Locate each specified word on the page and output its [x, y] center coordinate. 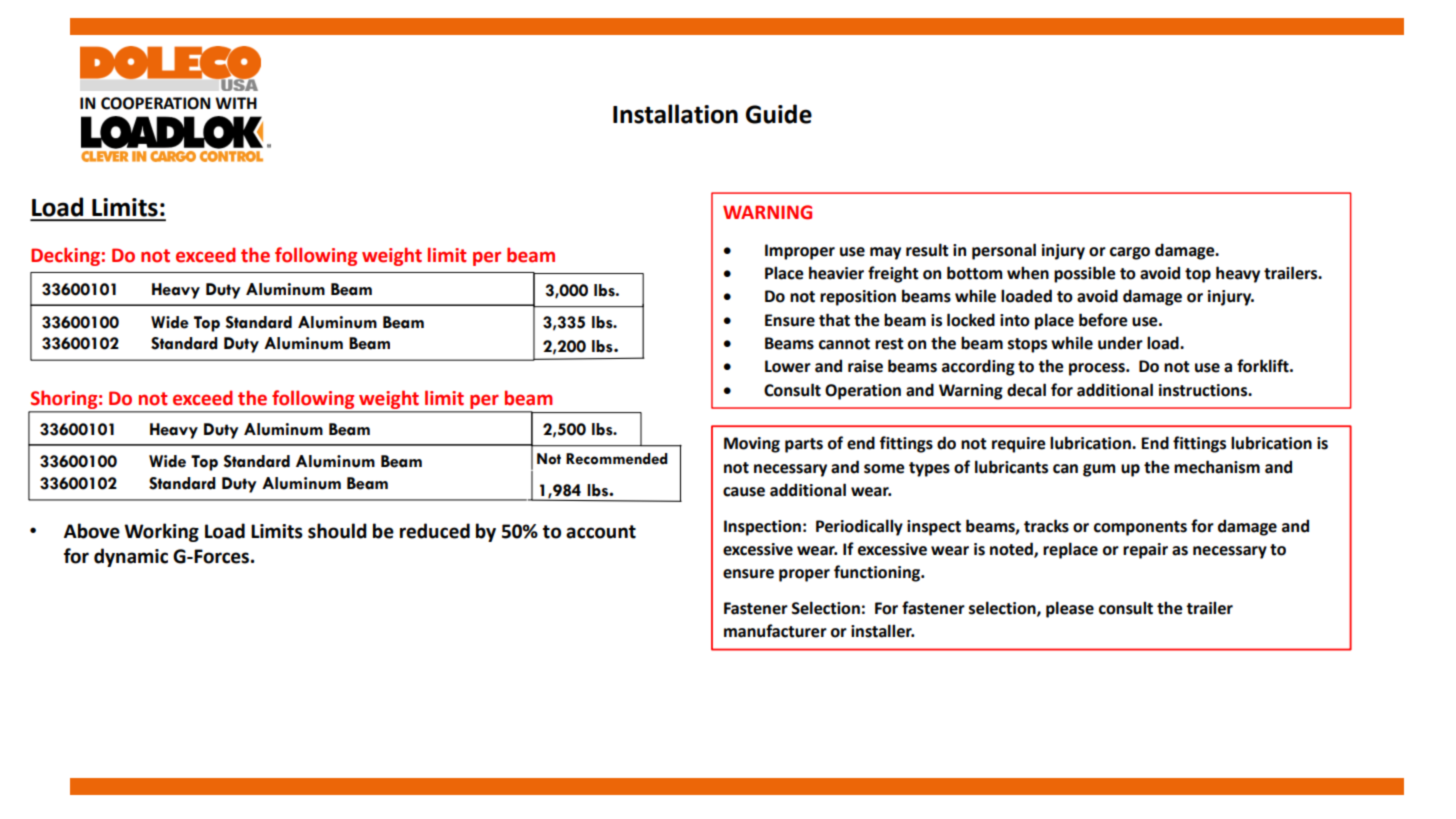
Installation [675, 114]
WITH [236, 103]
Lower [788, 366]
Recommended [617, 459]
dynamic [131, 557]
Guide [779, 114]
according [978, 367]
